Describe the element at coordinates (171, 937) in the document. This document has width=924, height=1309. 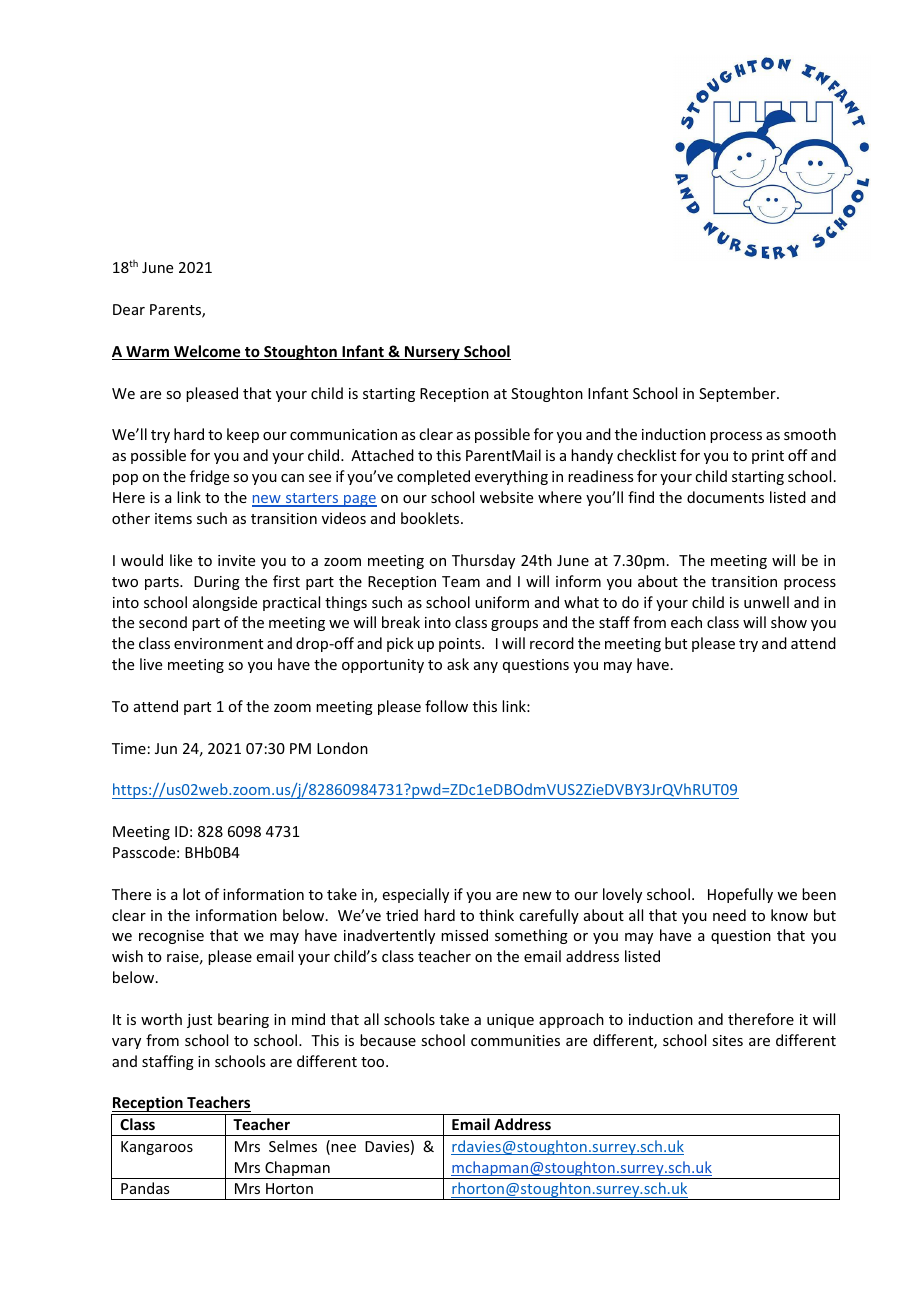
I see `recognise` at that location.
